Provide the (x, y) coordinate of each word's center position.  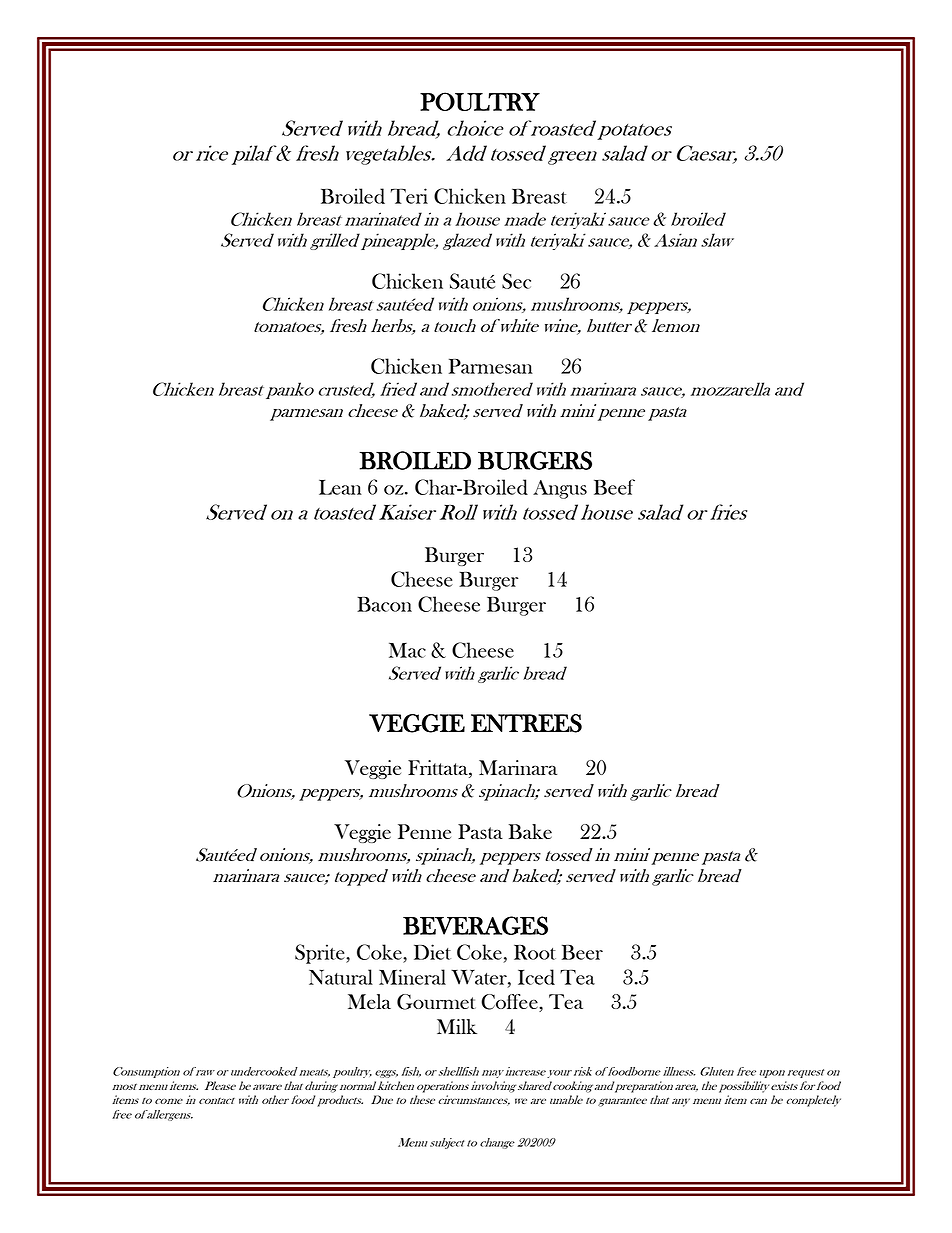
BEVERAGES (475, 925)
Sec (516, 281)
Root (535, 952)
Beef (614, 487)
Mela (369, 1001)
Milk (457, 1026)
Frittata (439, 769)
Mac (407, 650)
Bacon (384, 604)
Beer (582, 952)
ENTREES (526, 723)
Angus (560, 489)
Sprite (321, 954)
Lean (340, 487)
